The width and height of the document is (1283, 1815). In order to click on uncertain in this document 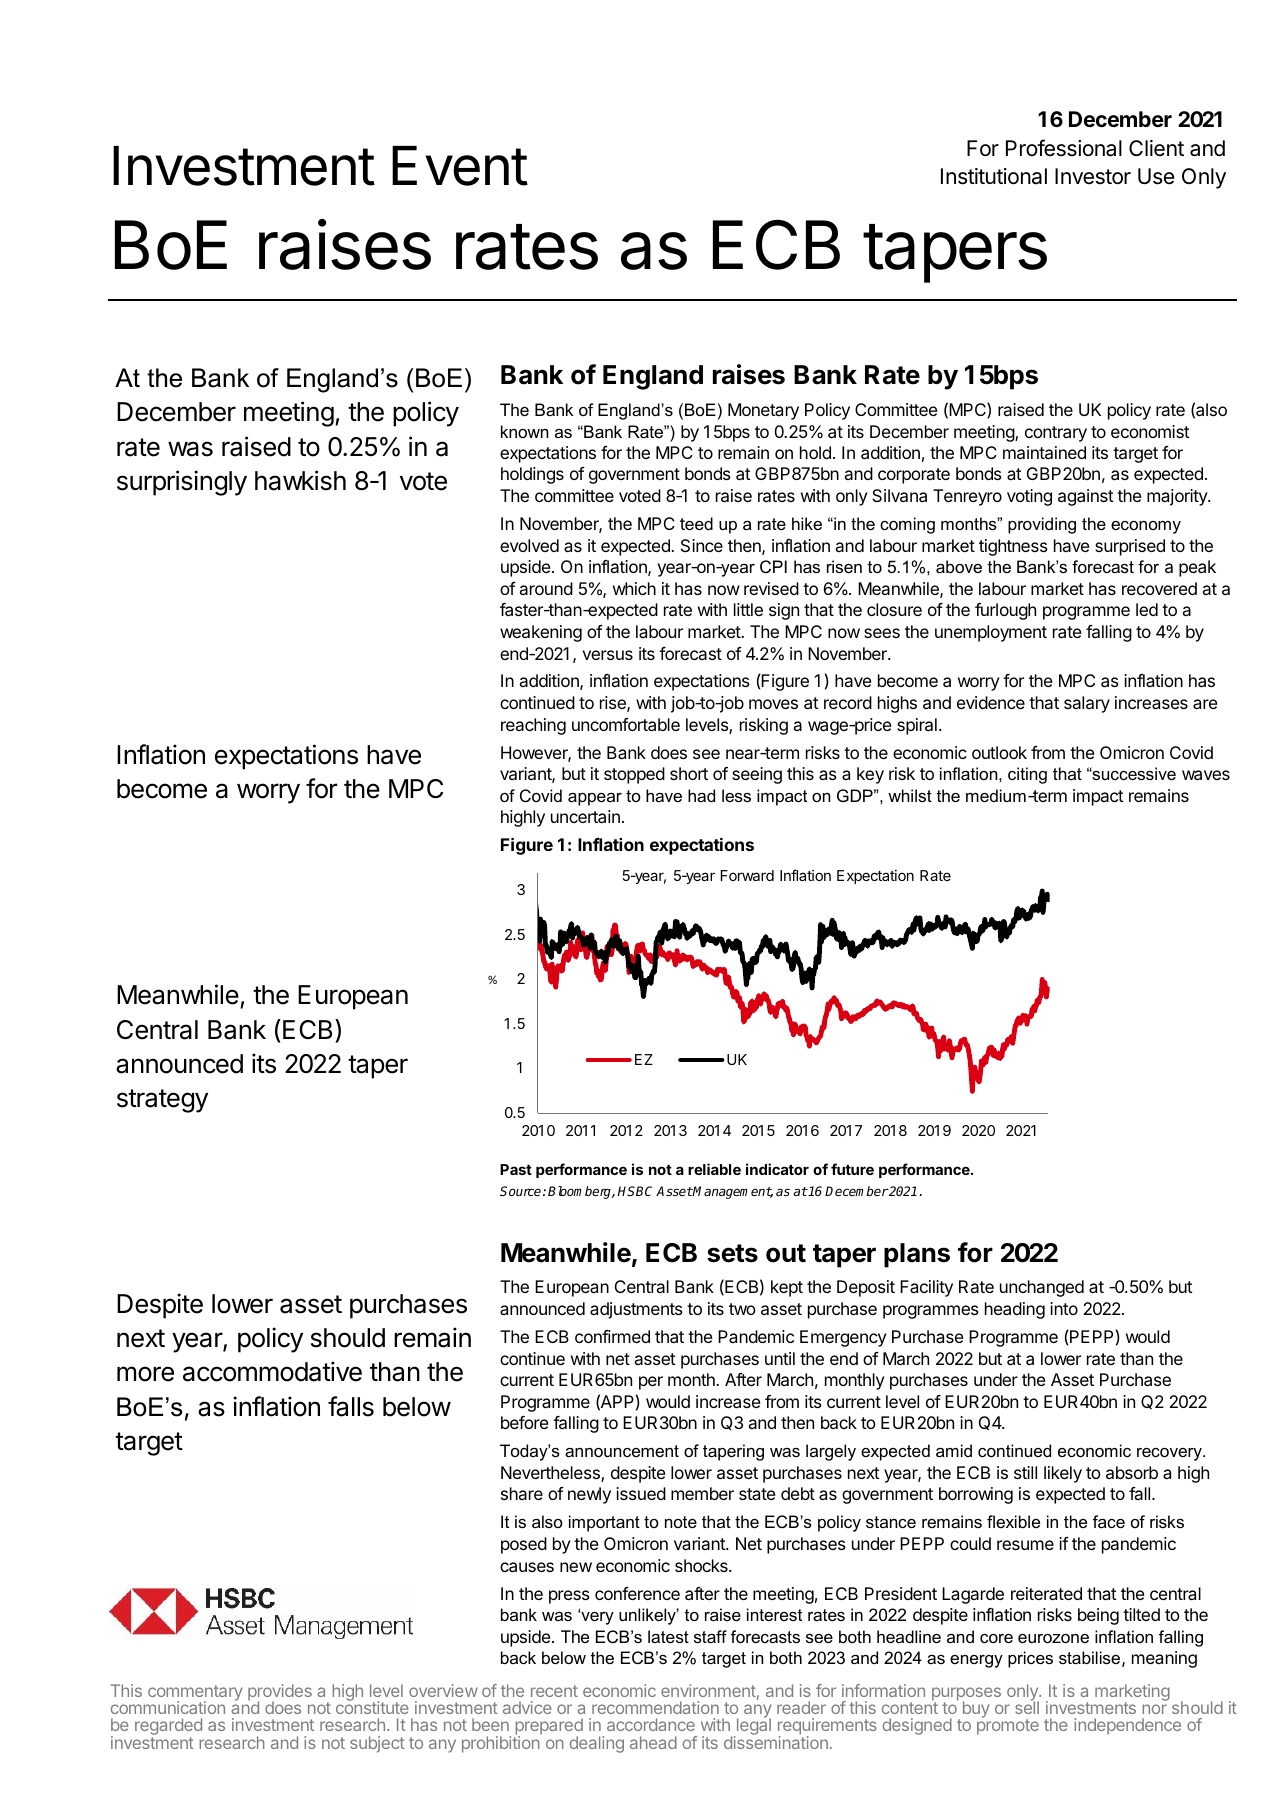, I will do `click(585, 816)`.
